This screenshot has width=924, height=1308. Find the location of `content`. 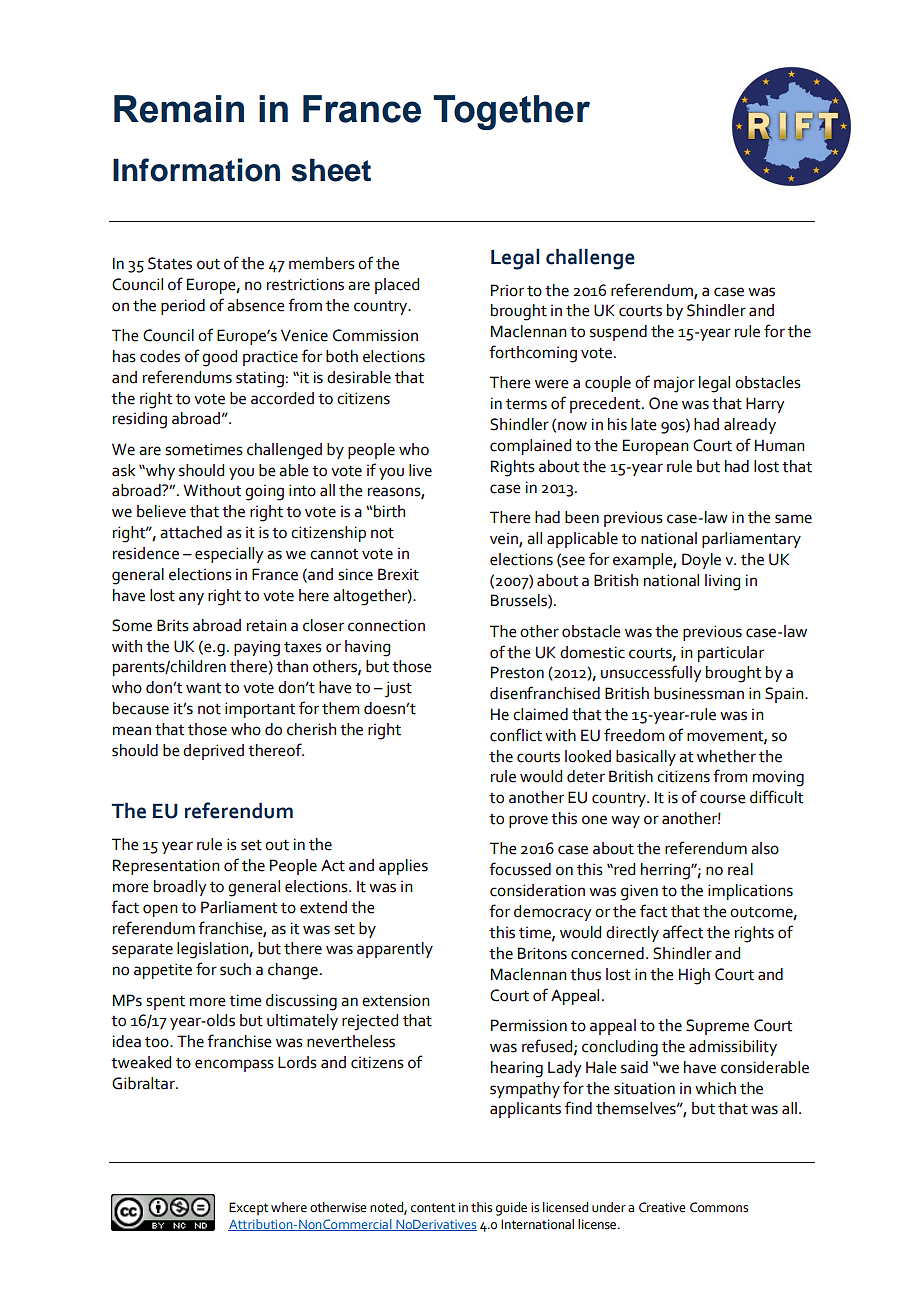

content is located at coordinates (433, 1208).
